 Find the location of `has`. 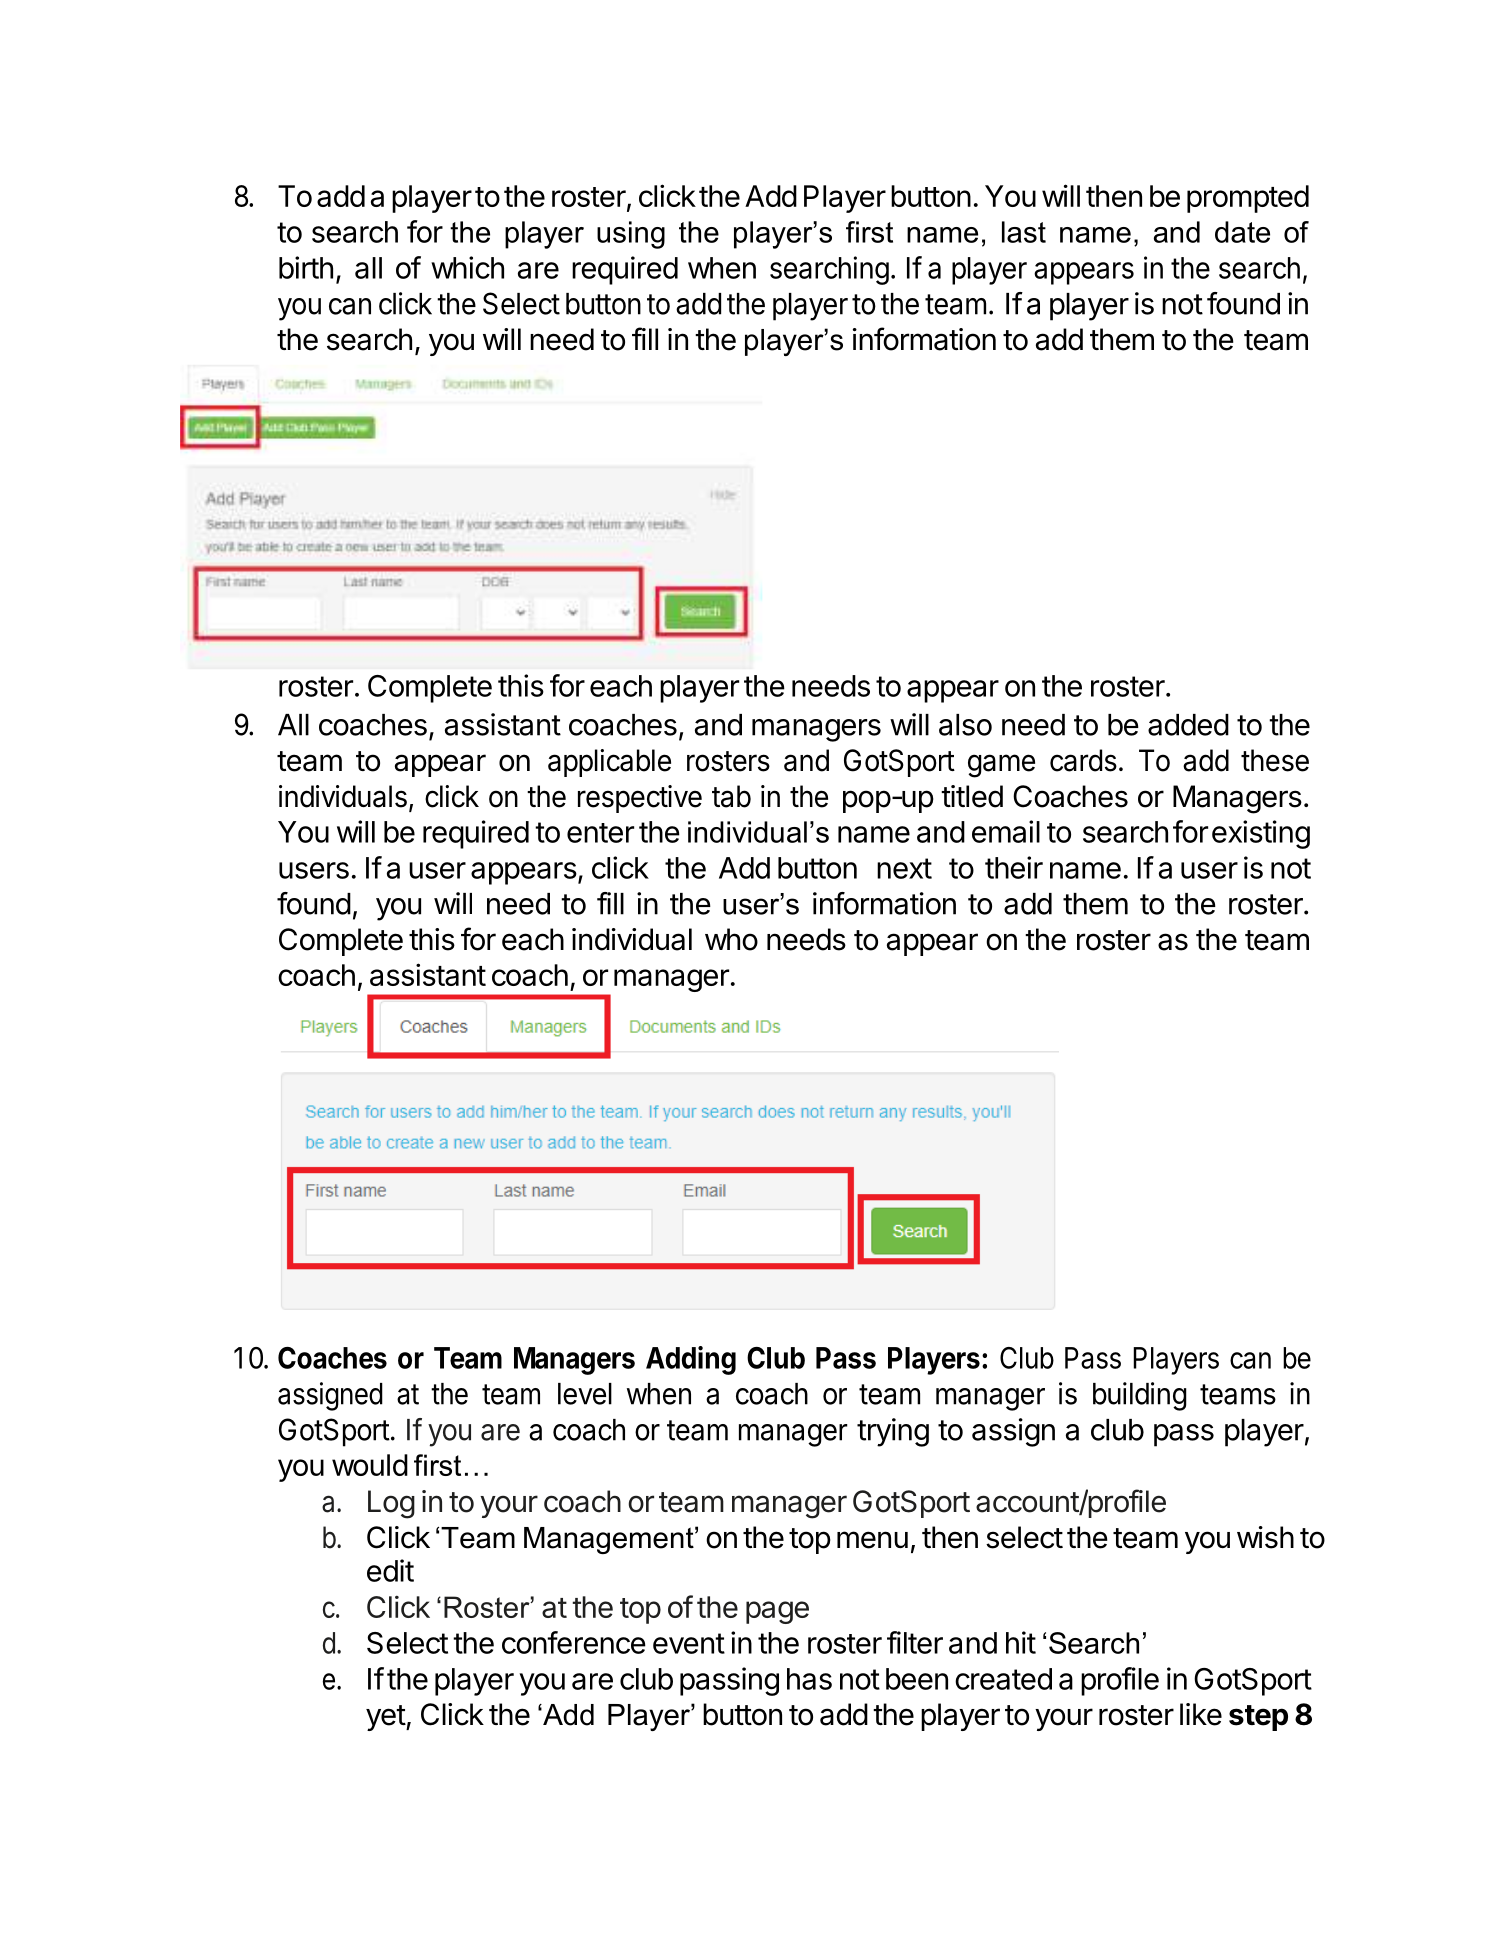

has is located at coordinates (809, 1679).
